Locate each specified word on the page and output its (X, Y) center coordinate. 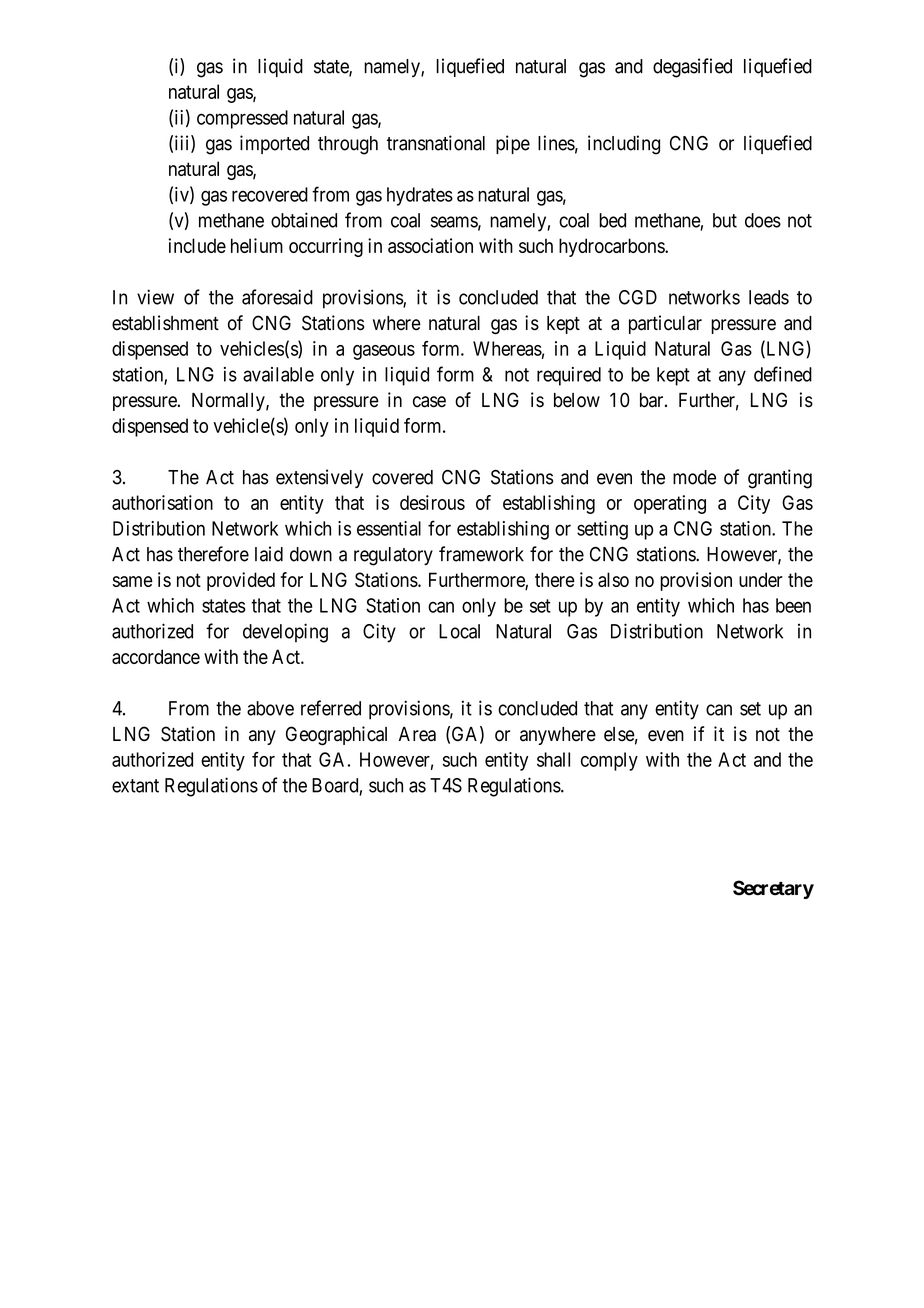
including (624, 145)
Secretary (773, 889)
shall (553, 759)
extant (135, 786)
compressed (242, 119)
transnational (436, 143)
